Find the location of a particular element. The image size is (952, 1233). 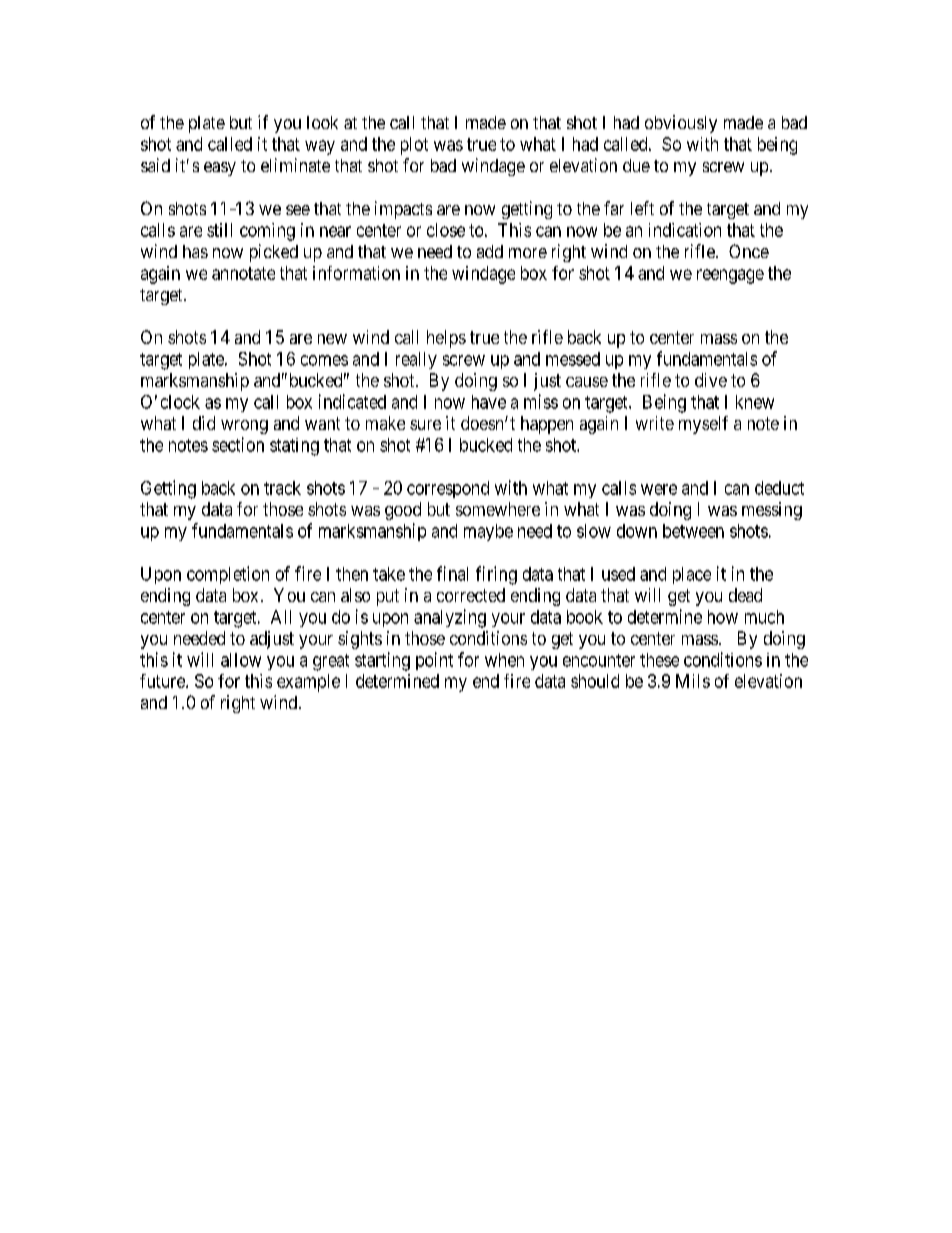

annotate is located at coordinates (243, 273).
